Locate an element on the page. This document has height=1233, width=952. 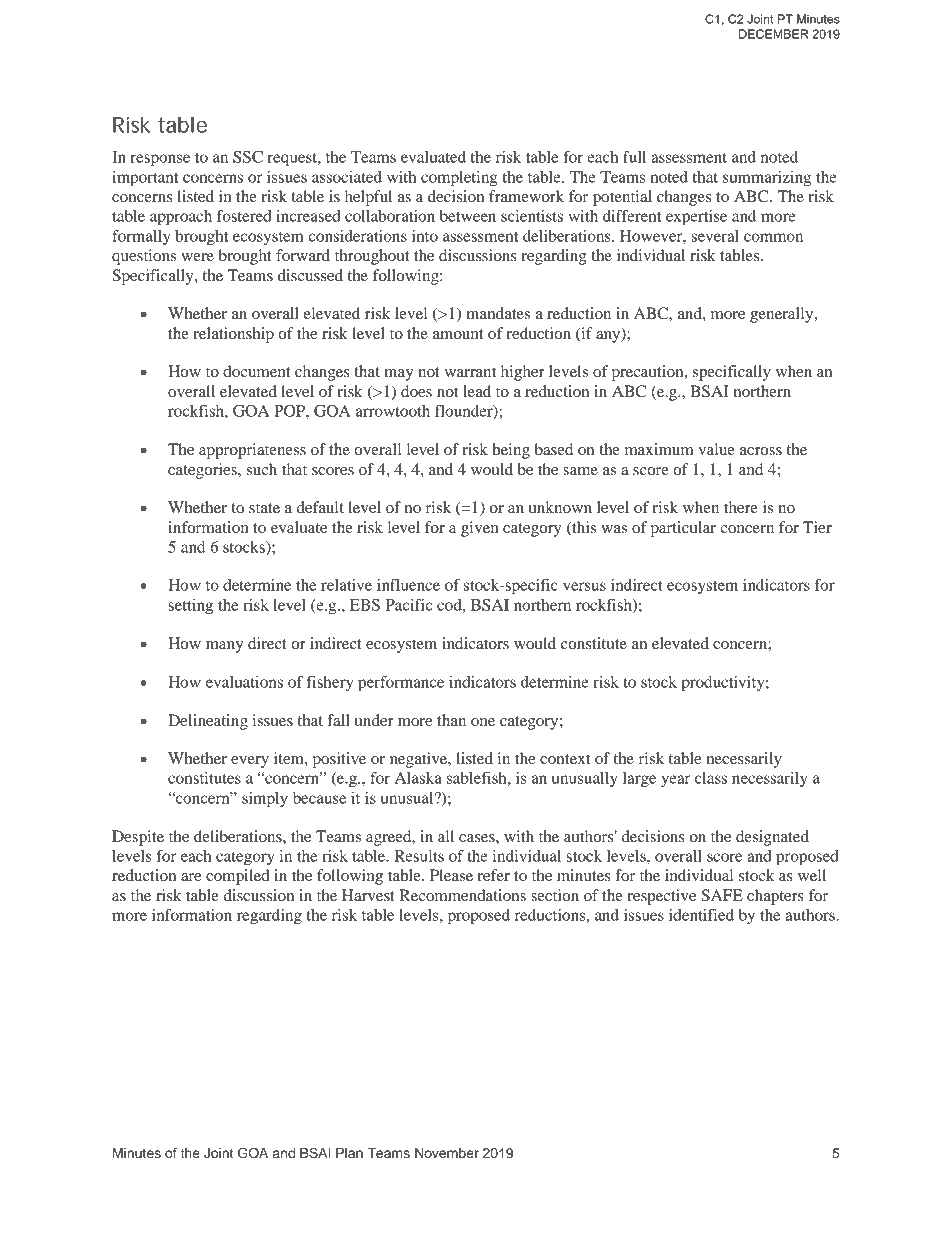
DECEMBER is located at coordinates (774, 34).
